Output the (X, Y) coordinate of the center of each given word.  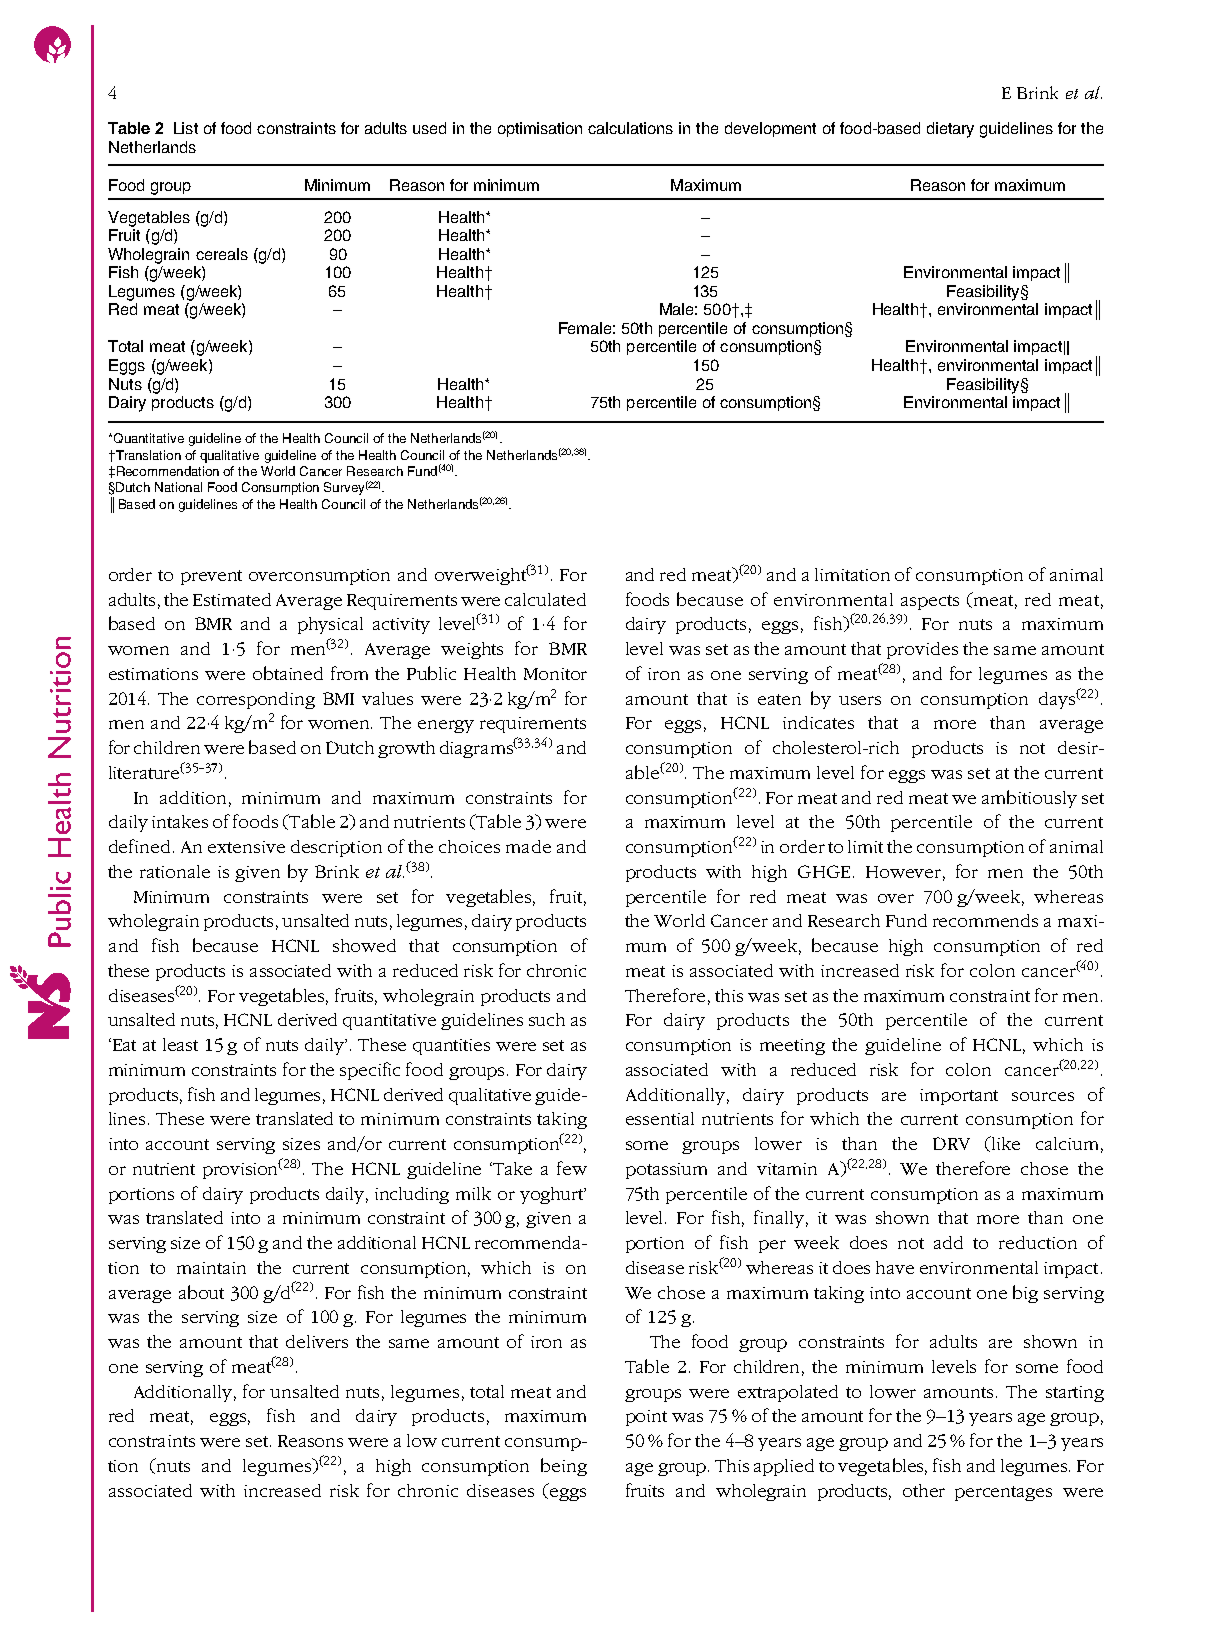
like (1004, 1144)
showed (364, 945)
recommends (985, 920)
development (770, 129)
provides (922, 650)
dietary (950, 130)
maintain (211, 1268)
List (186, 128)
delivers (317, 1341)
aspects (930, 602)
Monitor (555, 674)
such (547, 1019)
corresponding (256, 700)
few (572, 1168)
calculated (545, 599)
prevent (211, 577)
